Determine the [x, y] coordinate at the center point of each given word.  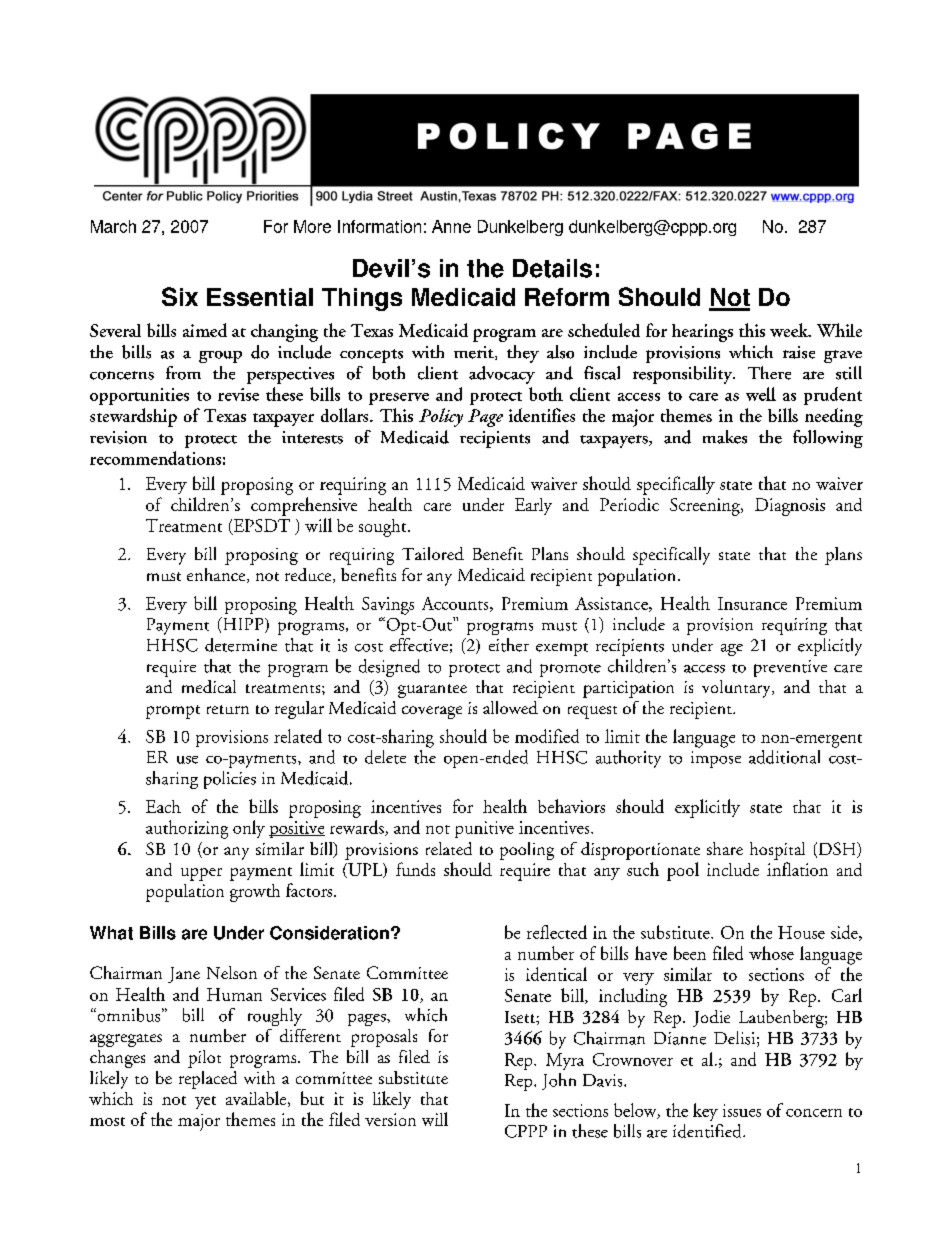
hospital [777, 851]
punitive [484, 829]
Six [180, 296]
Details [552, 268]
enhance [217, 575]
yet [205, 1102]
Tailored [433, 553]
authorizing [187, 829]
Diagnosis [790, 507]
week [790, 330]
